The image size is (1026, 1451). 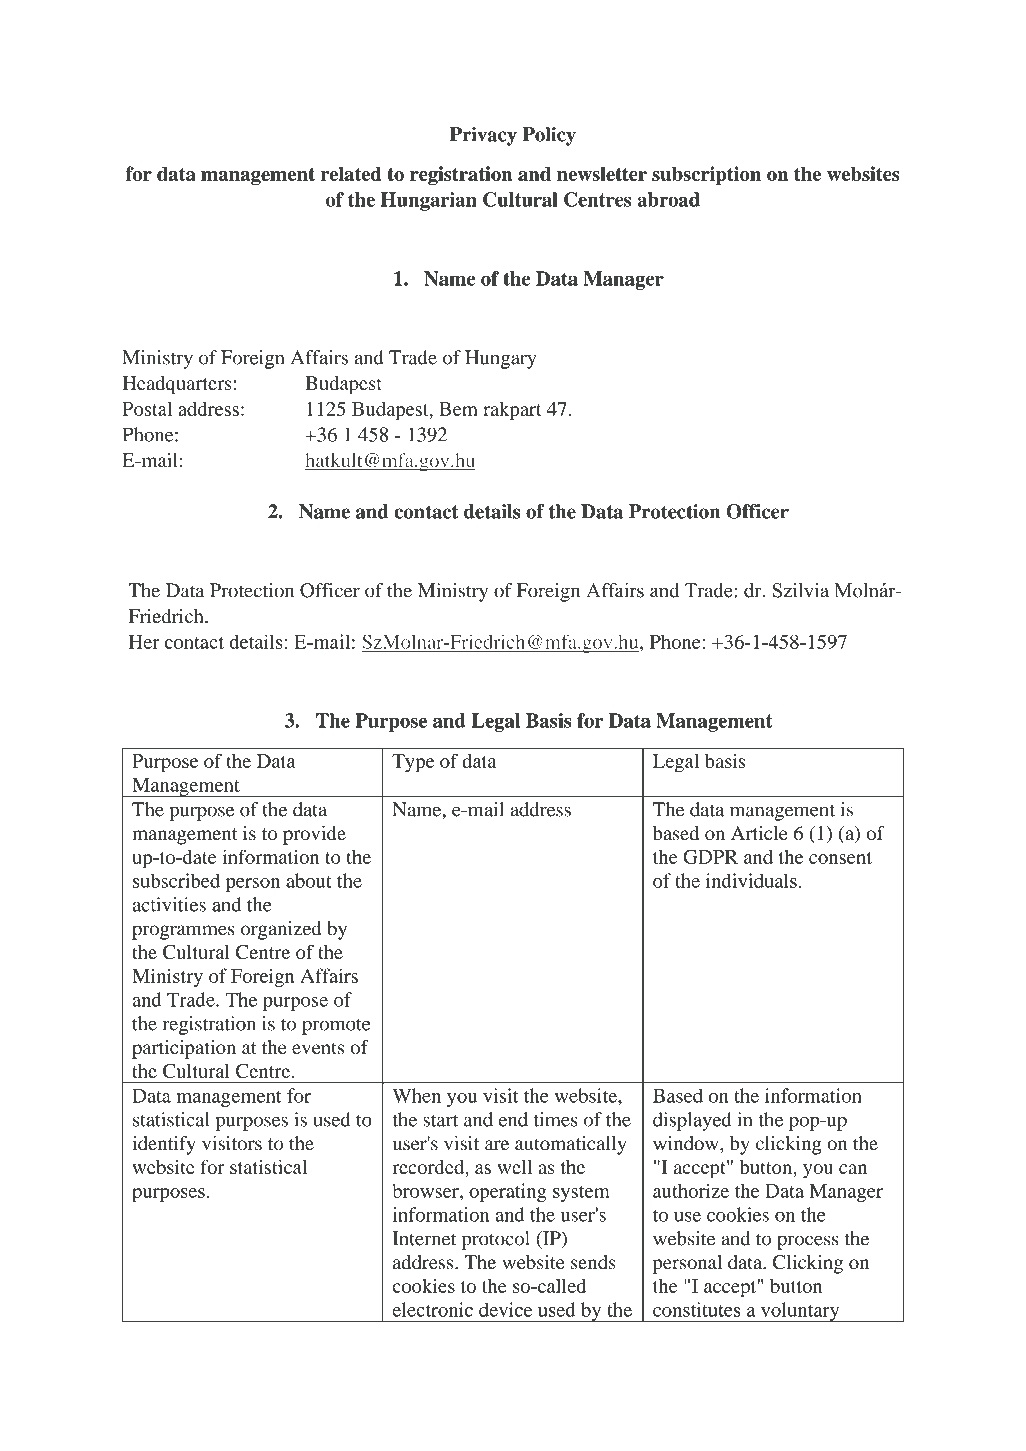 I want to click on subscription, so click(x=706, y=175).
